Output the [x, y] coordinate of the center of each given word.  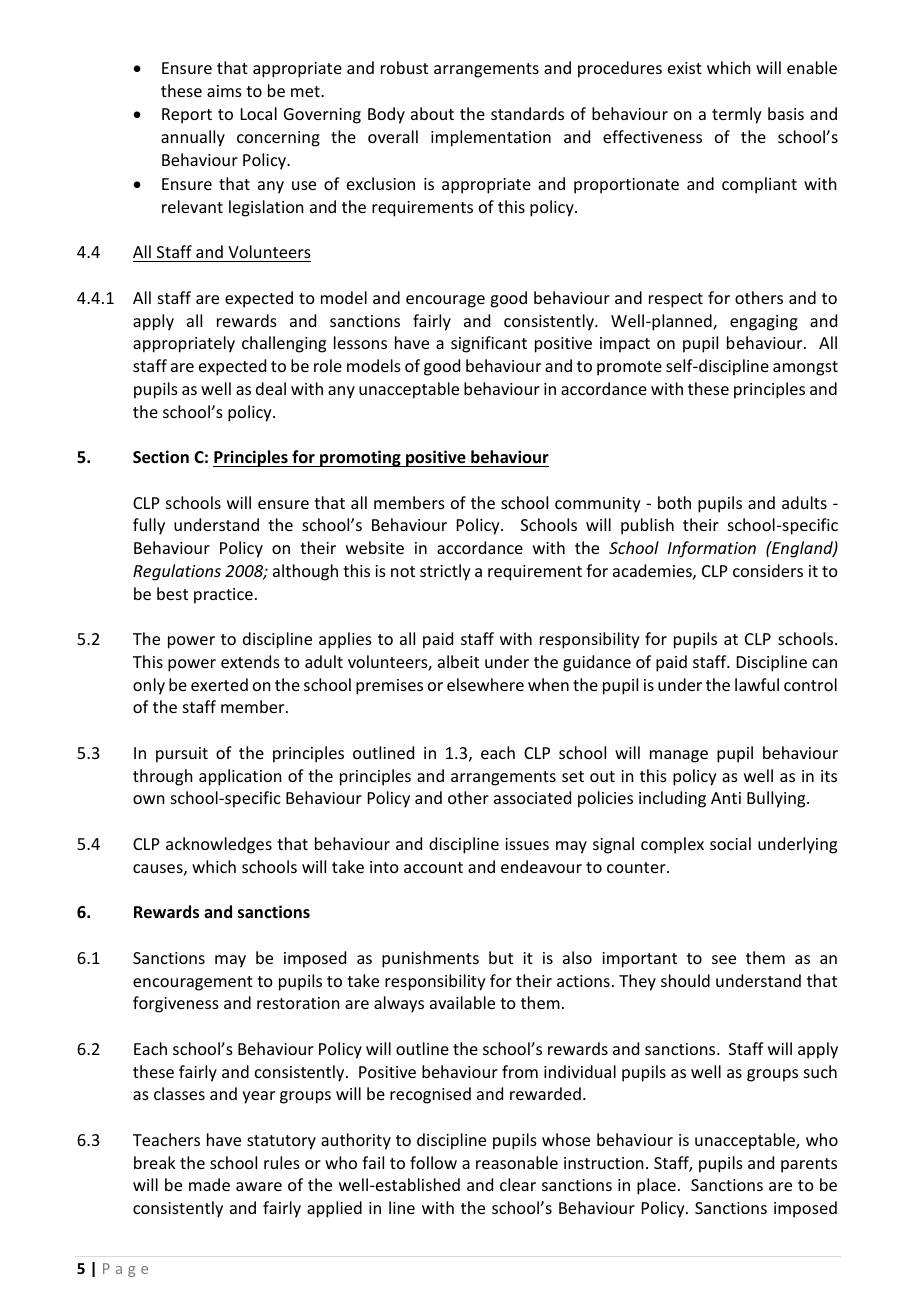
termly [737, 115]
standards [527, 113]
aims [224, 91]
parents [809, 1165]
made [209, 1184]
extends [250, 661]
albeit [458, 661]
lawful [757, 684]
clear [518, 1184]
